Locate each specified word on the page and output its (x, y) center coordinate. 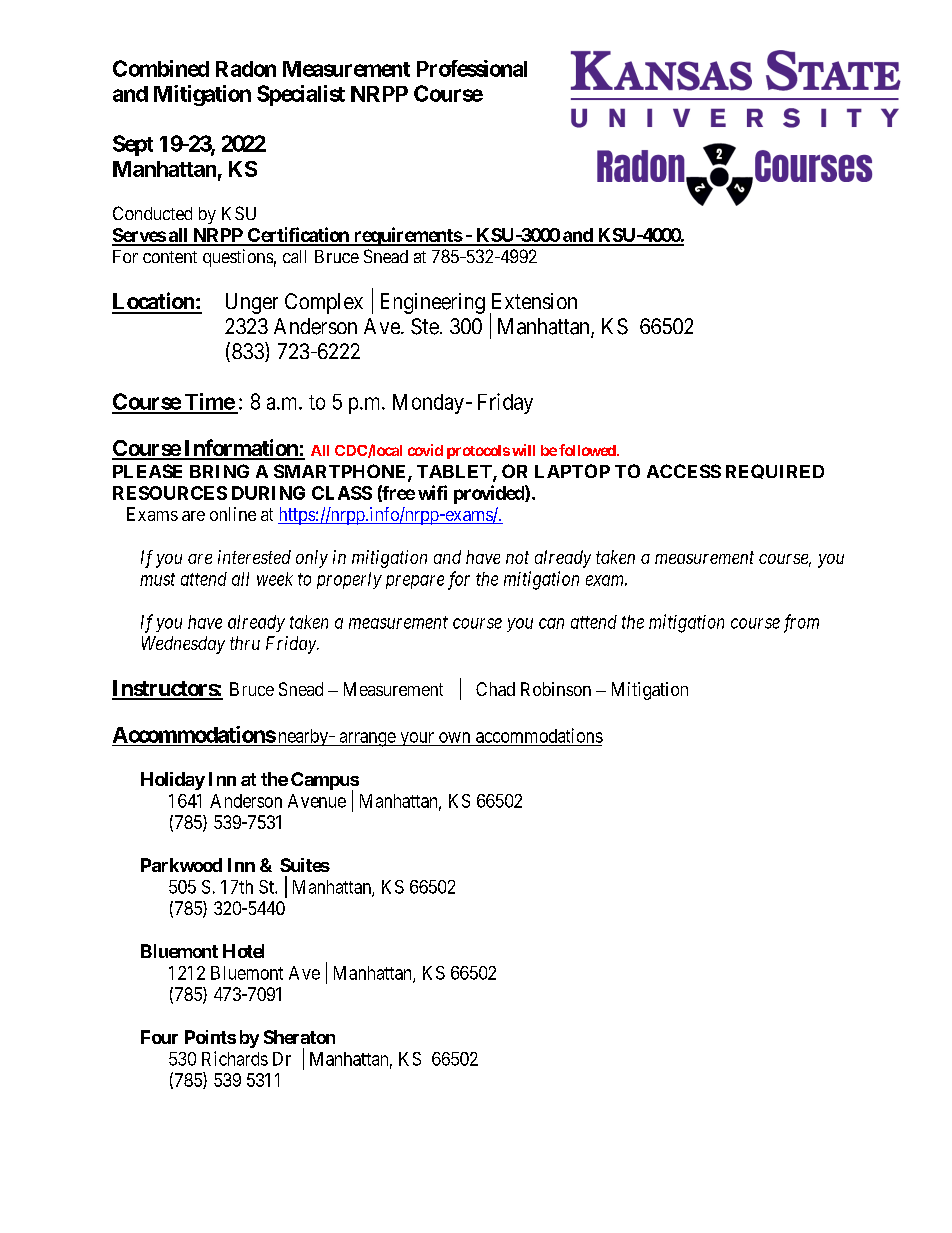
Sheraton (299, 1037)
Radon (246, 69)
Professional (472, 68)
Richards (235, 1058)
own (454, 737)
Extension (534, 301)
